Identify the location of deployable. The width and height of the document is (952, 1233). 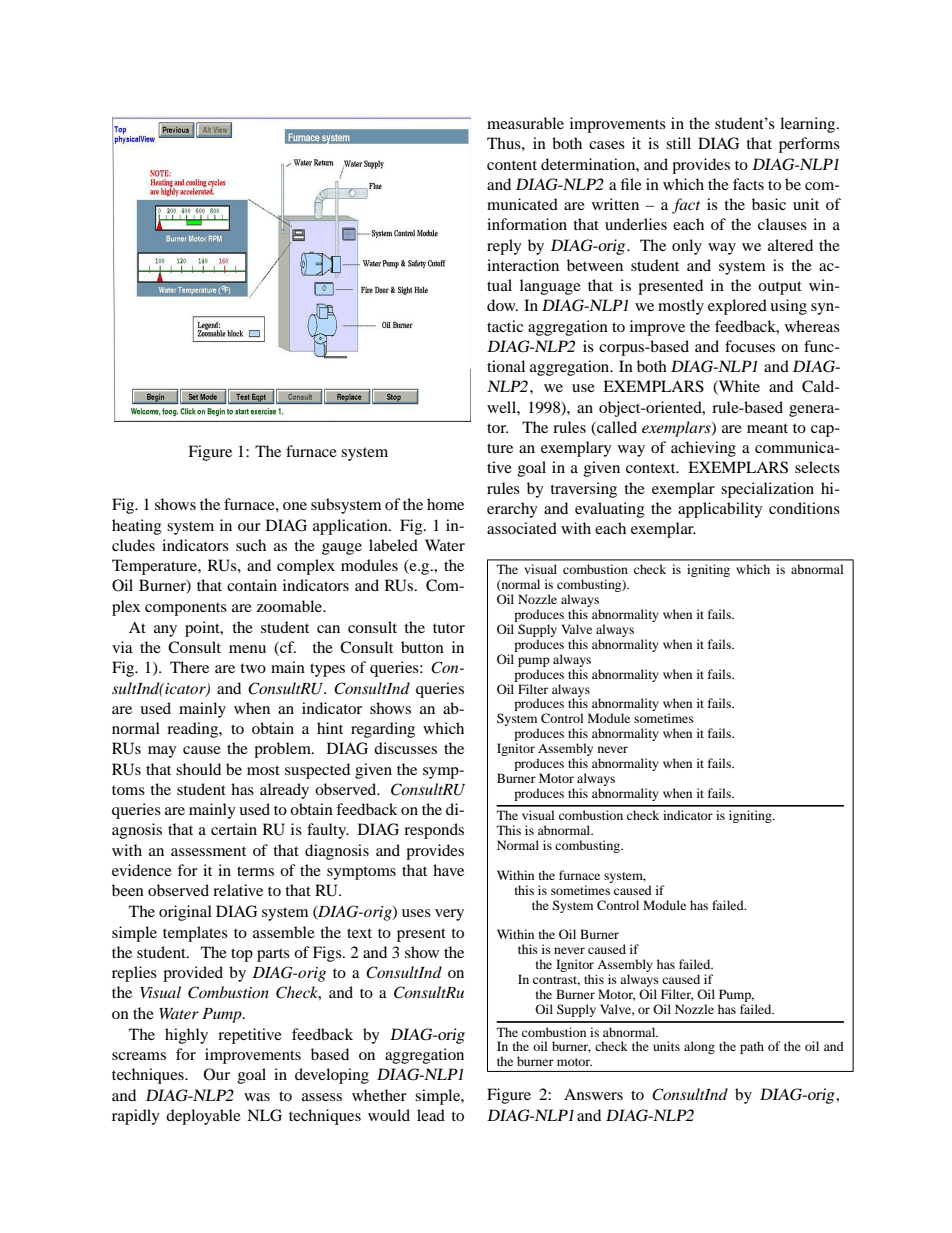
(203, 1117).
